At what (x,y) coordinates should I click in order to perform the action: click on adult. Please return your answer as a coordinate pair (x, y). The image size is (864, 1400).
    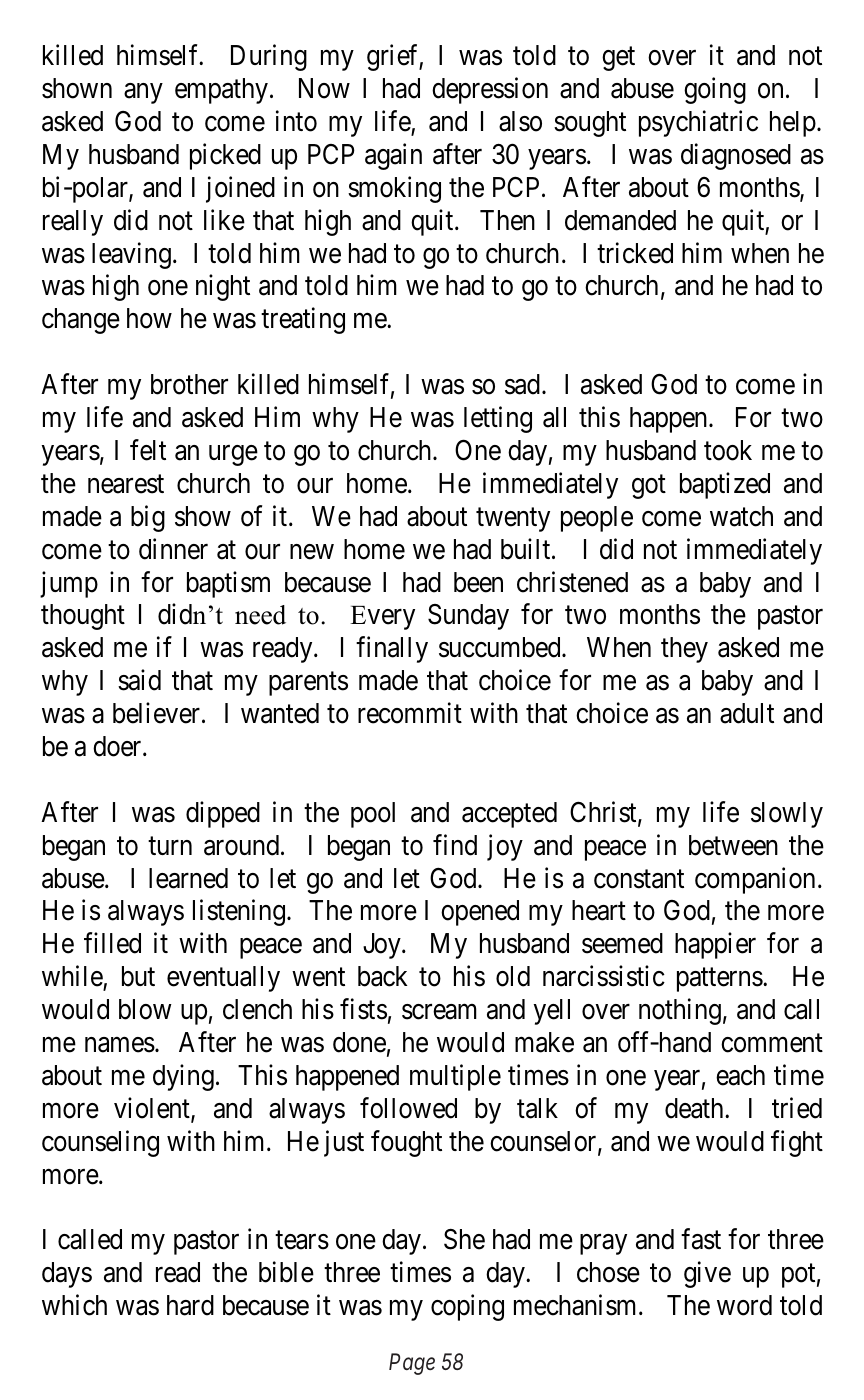
    Looking at the image, I should click on (747, 713).
